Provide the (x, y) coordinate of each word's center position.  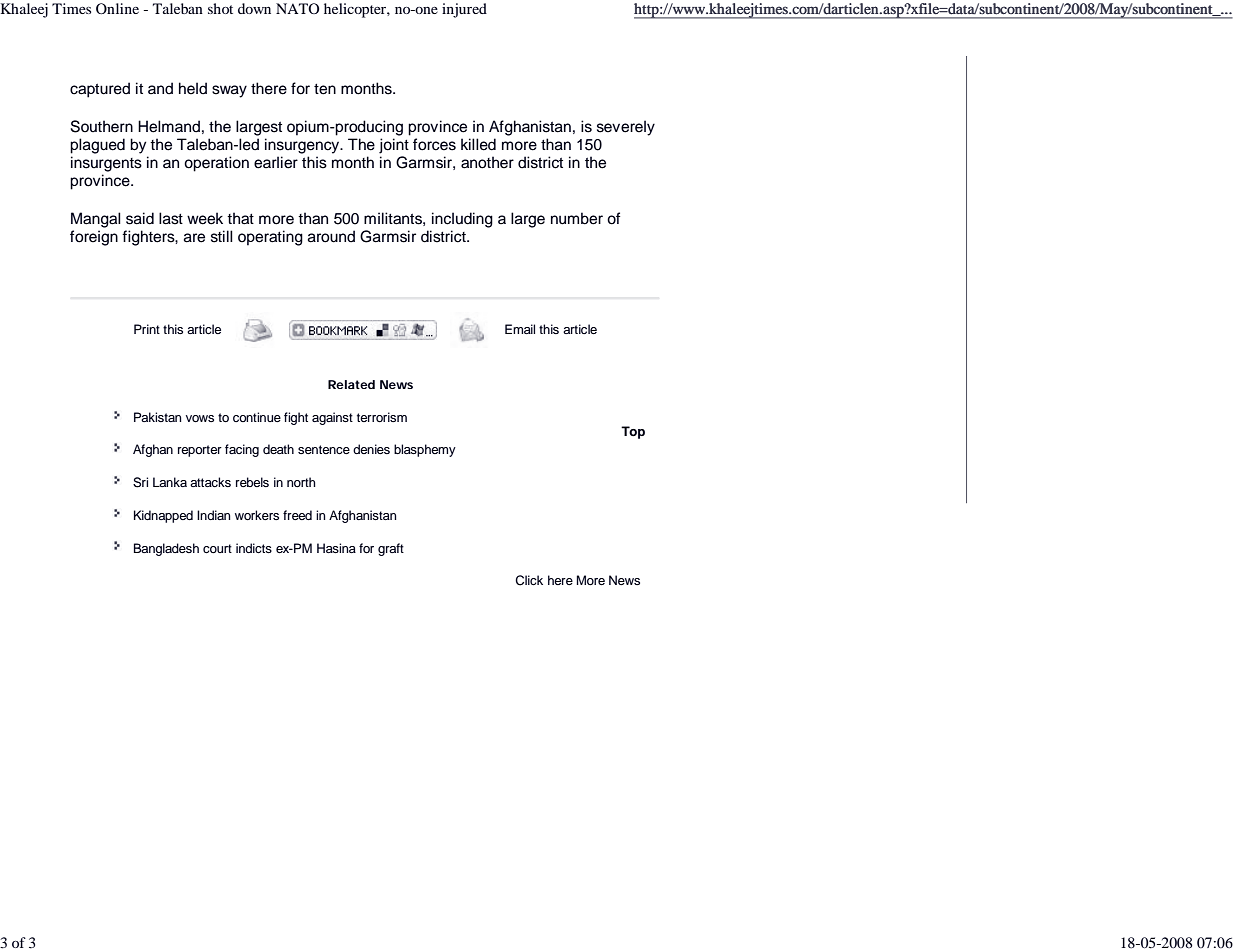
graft (391, 549)
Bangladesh (166, 549)
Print (147, 329)
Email (520, 329)
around (331, 236)
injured (464, 10)
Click (529, 580)
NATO (297, 8)
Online (117, 8)
